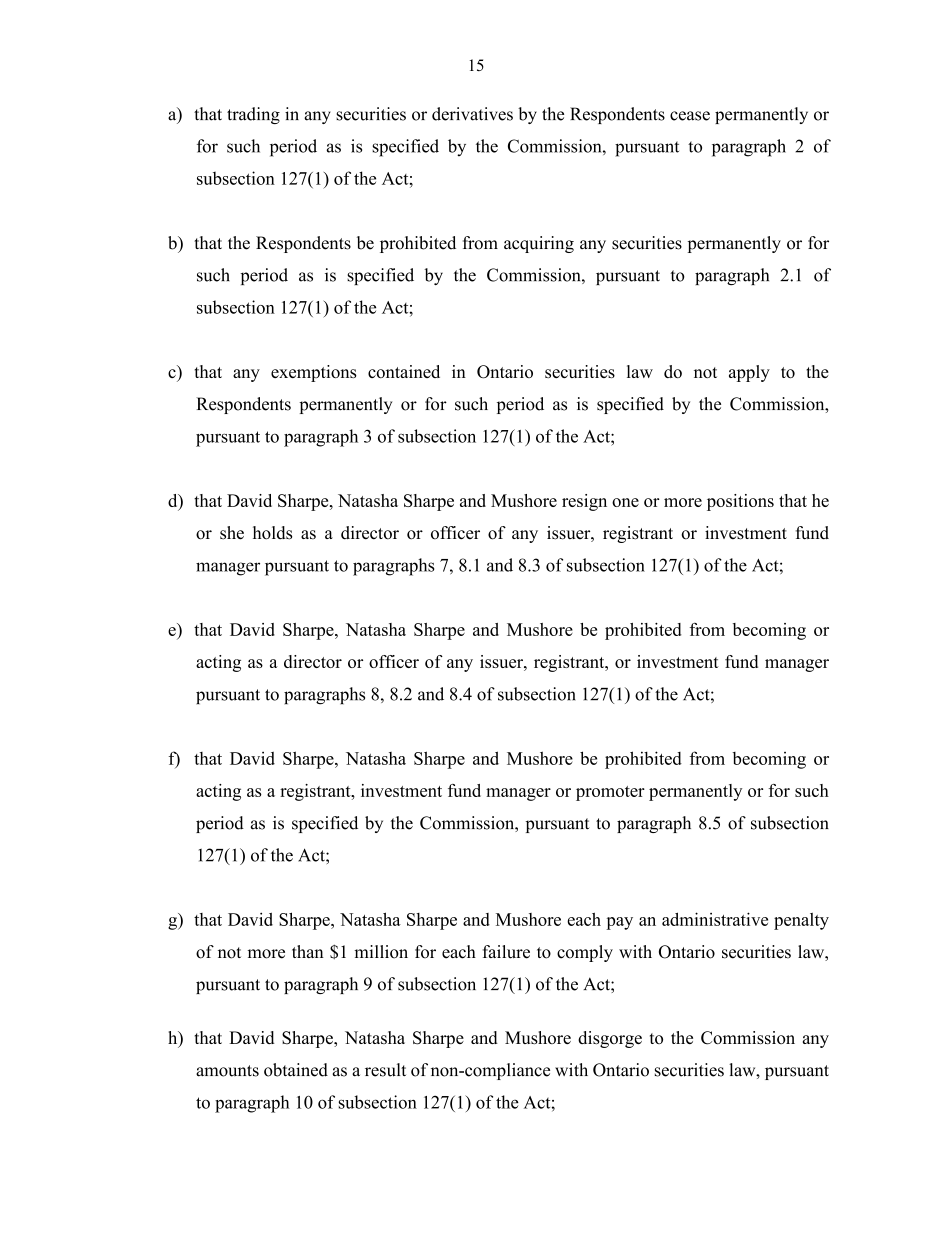  Describe the element at coordinates (584, 502) in the document. I see `resign` at that location.
